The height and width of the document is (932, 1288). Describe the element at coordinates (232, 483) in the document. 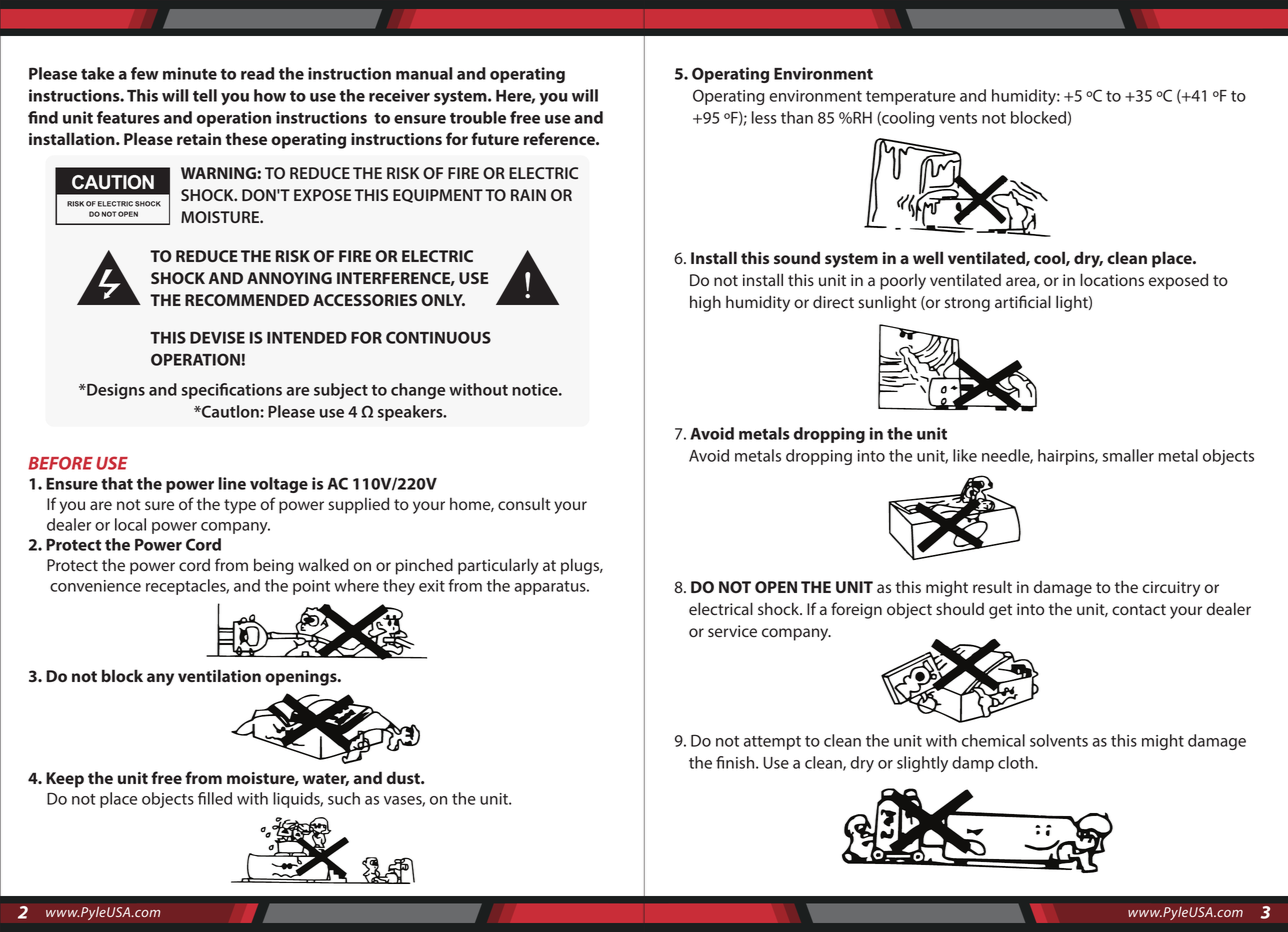

I see `line` at that location.
